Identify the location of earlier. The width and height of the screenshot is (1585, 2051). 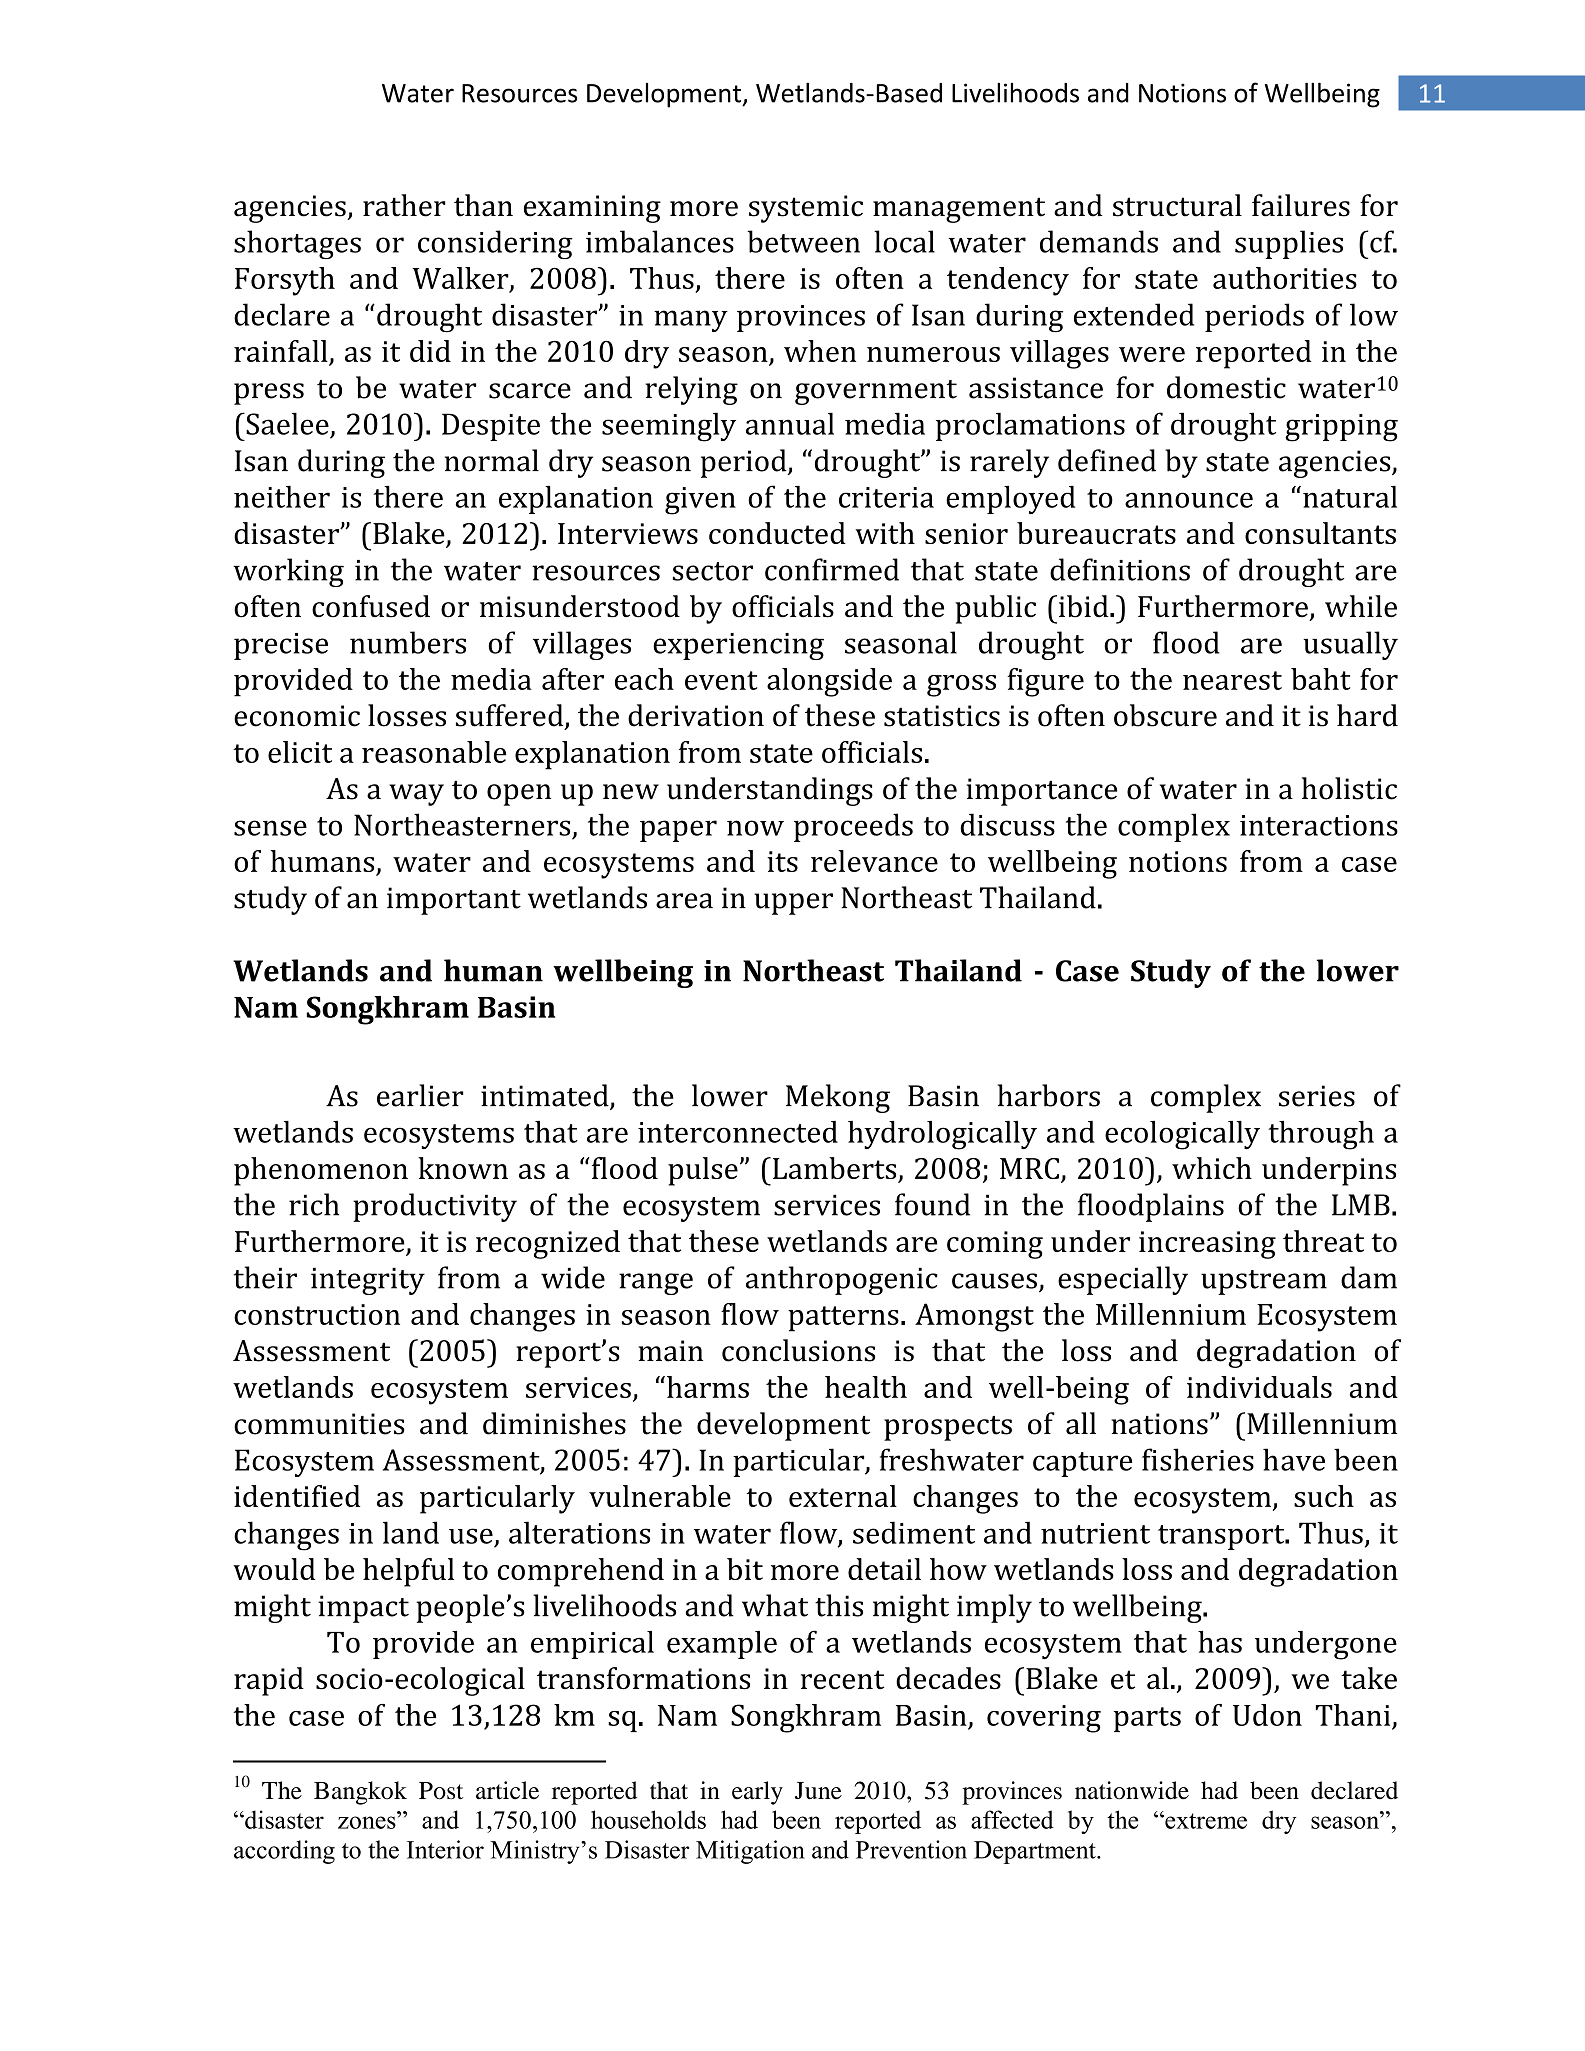
(420, 1095).
